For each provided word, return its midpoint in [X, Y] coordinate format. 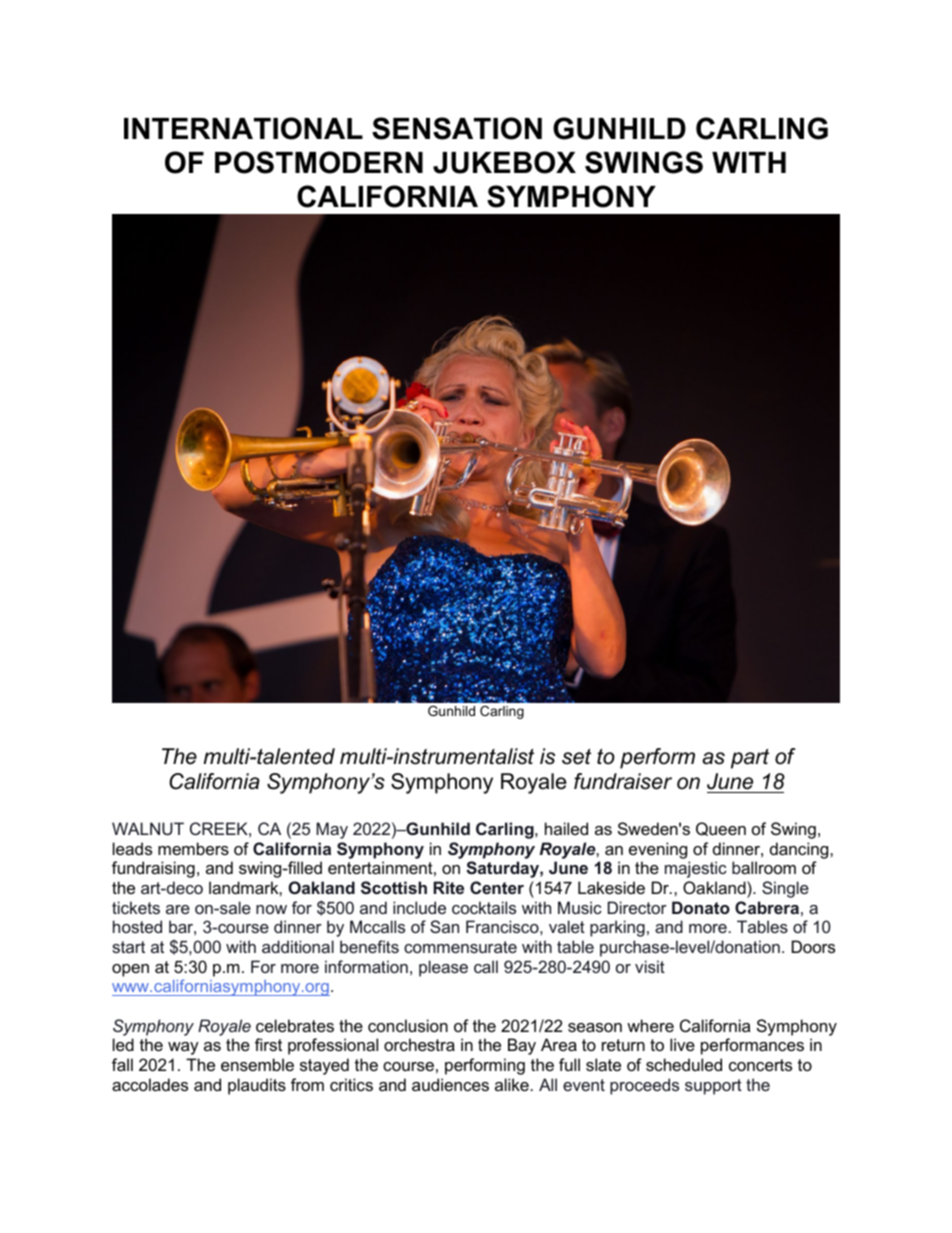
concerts [760, 1065]
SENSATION [457, 128]
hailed [566, 828]
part [750, 759]
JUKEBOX [504, 162]
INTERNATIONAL [243, 128]
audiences [450, 1084]
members [193, 848]
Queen [721, 829]
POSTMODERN [319, 162]
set [576, 757]
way [183, 1048]
